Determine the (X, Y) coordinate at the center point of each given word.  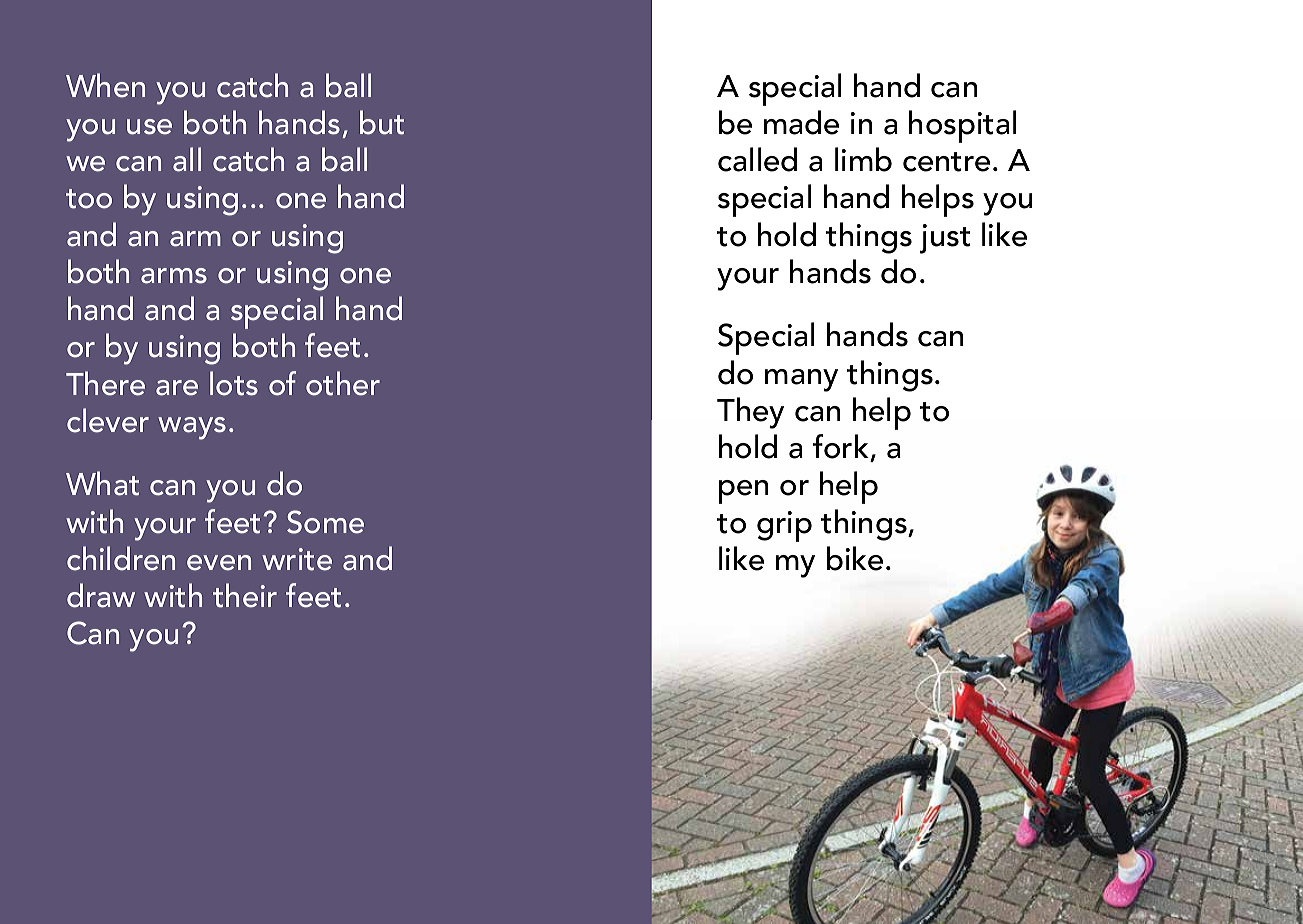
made (801, 122)
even (219, 563)
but (382, 122)
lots (234, 383)
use (149, 127)
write (297, 559)
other (343, 383)
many (801, 380)
